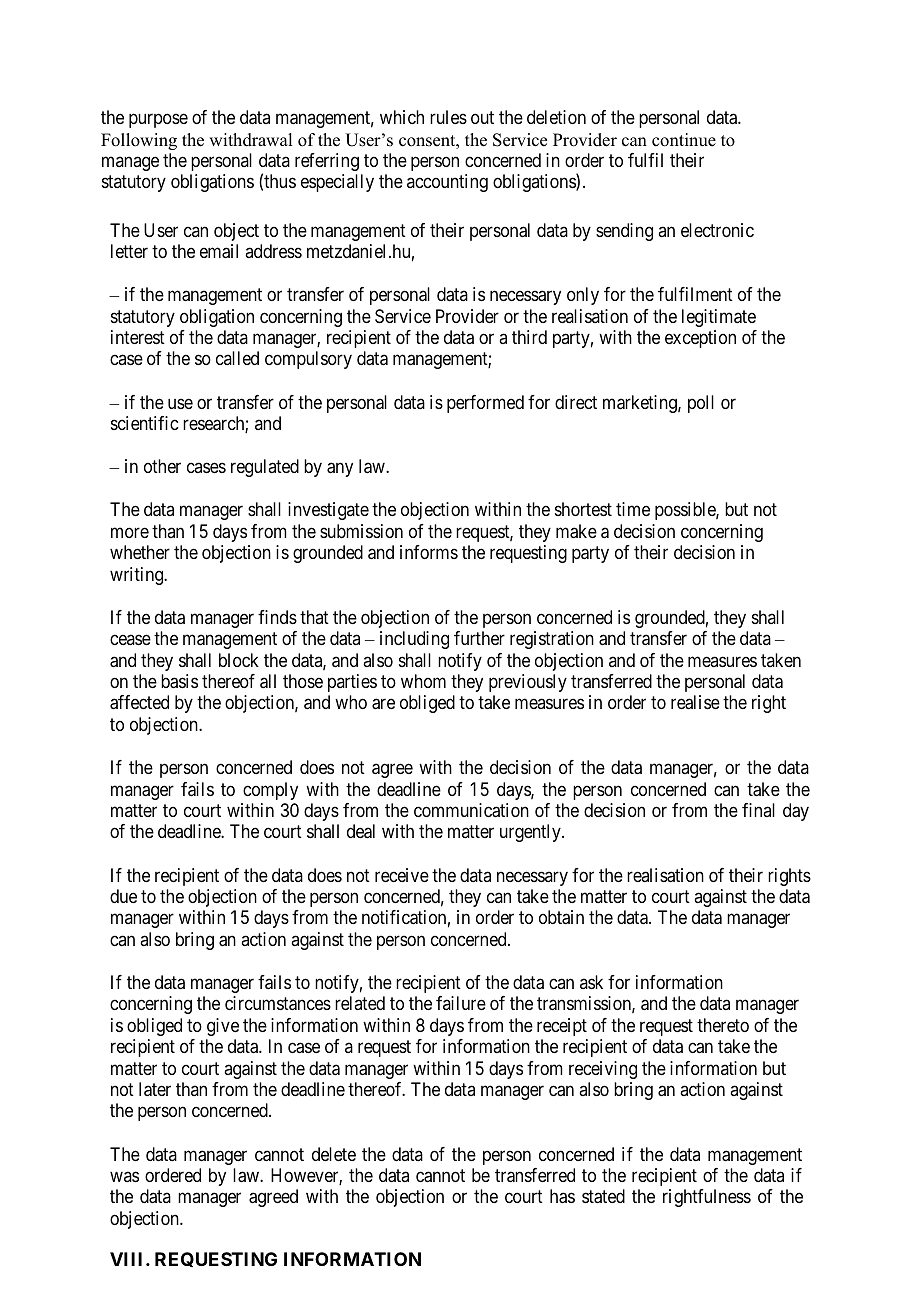 Image resolution: width=924 pixels, height=1307 pixels. Describe the element at coordinates (158, 121) in the document. I see `purpose` at that location.
